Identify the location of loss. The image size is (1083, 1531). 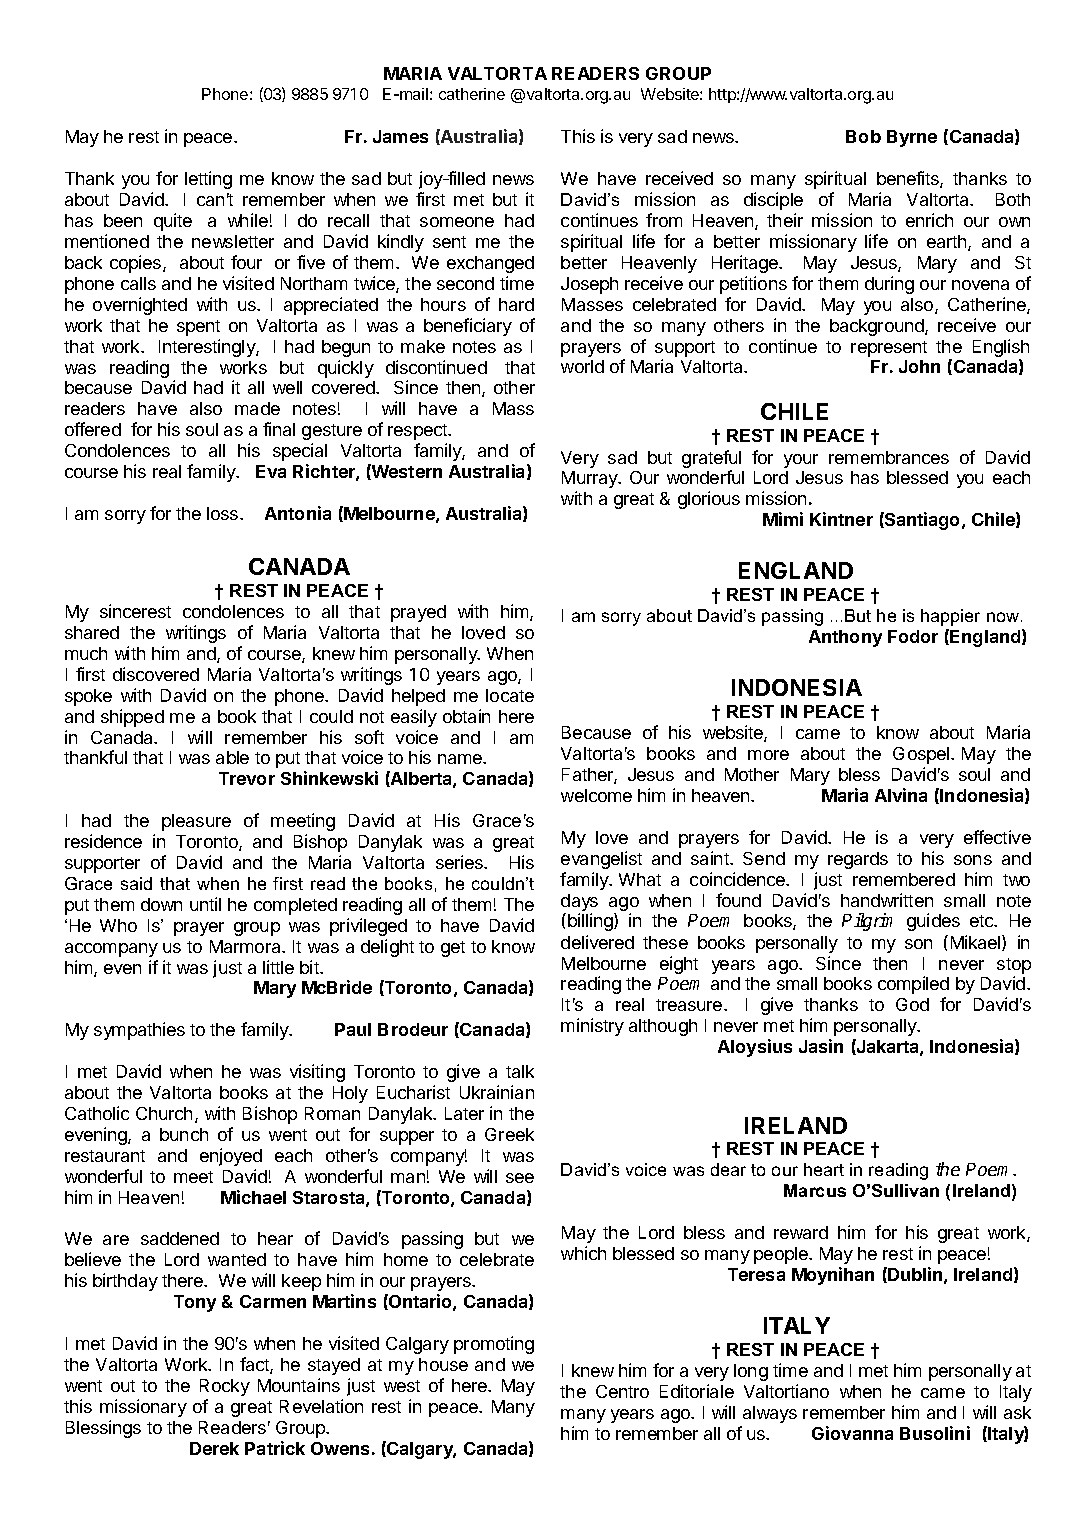
(224, 513).
